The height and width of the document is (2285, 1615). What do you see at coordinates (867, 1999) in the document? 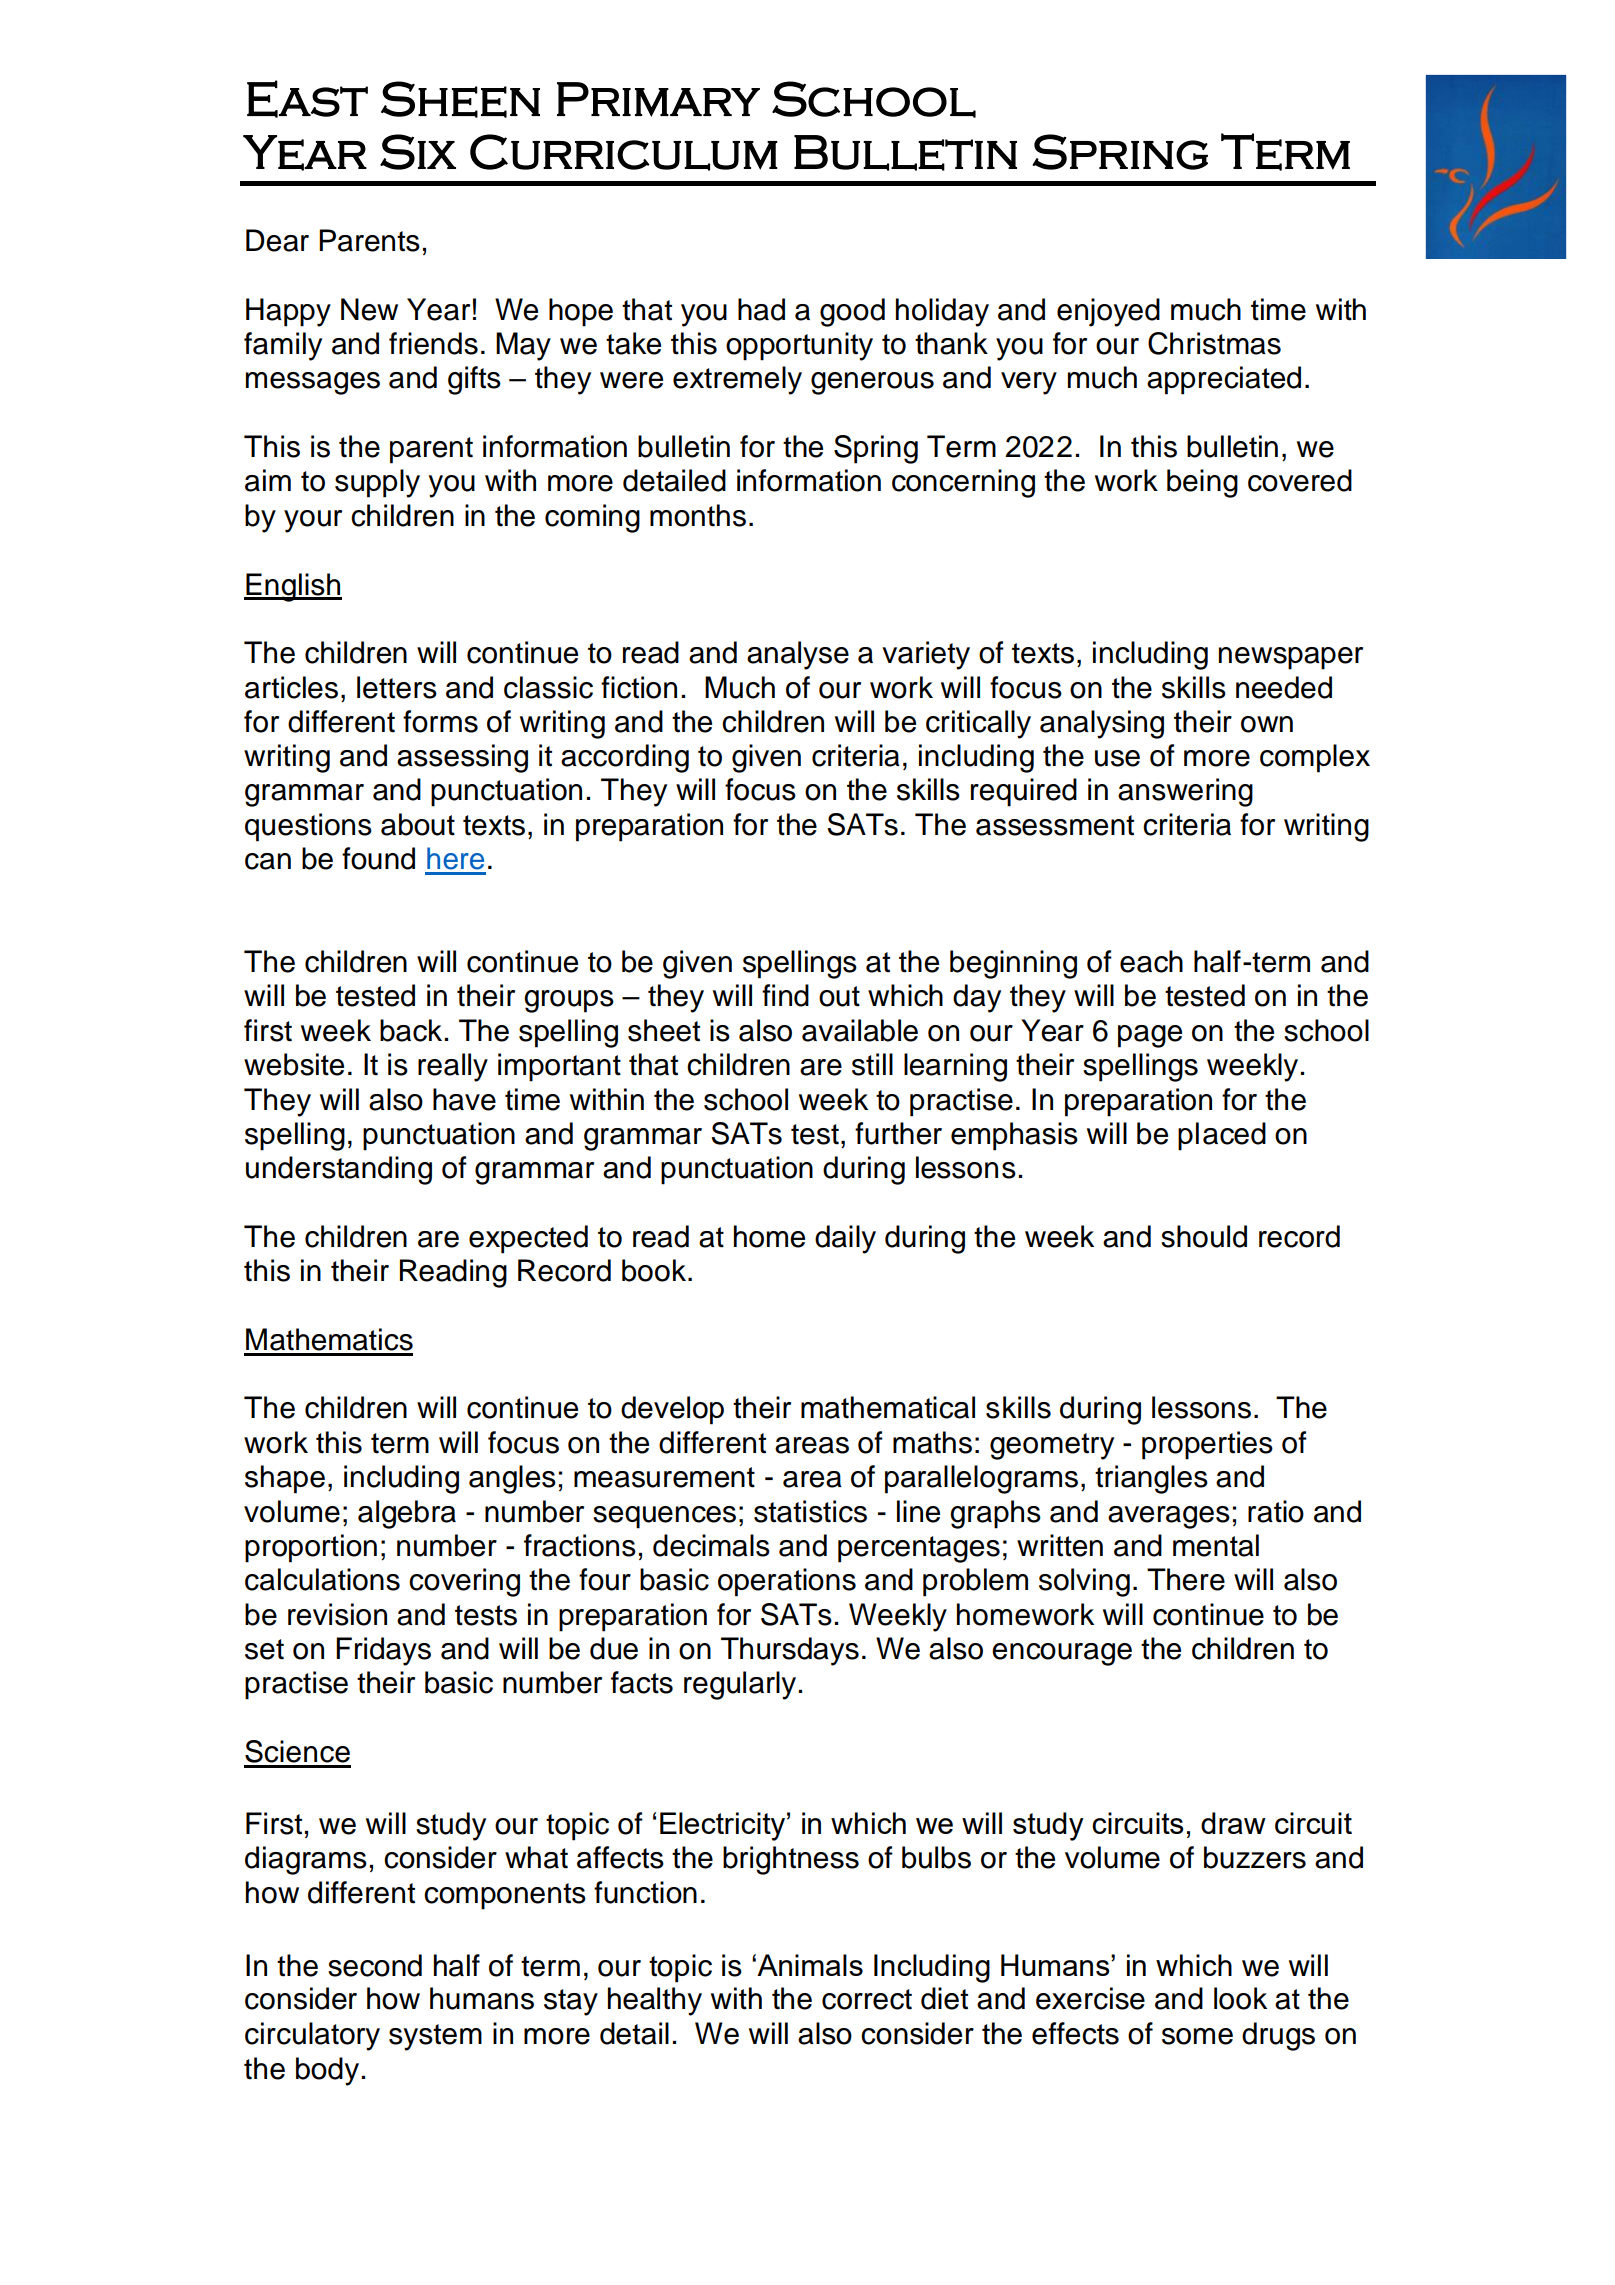
I see `correct` at bounding box center [867, 1999].
